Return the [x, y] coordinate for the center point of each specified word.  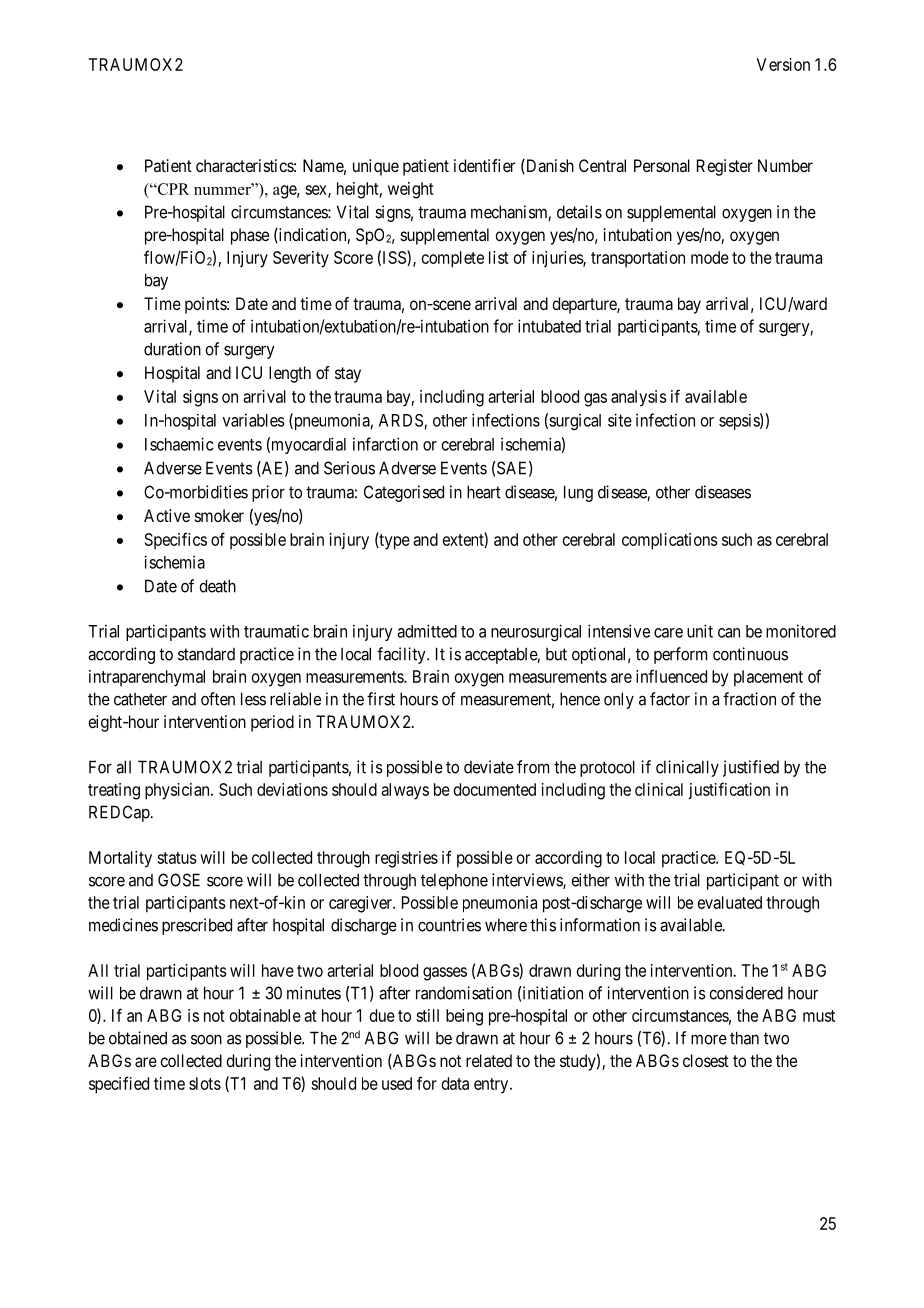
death [217, 586]
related [489, 1060]
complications [670, 541]
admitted [427, 631]
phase [250, 236]
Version [783, 64]
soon [206, 1040]
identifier [484, 165]
